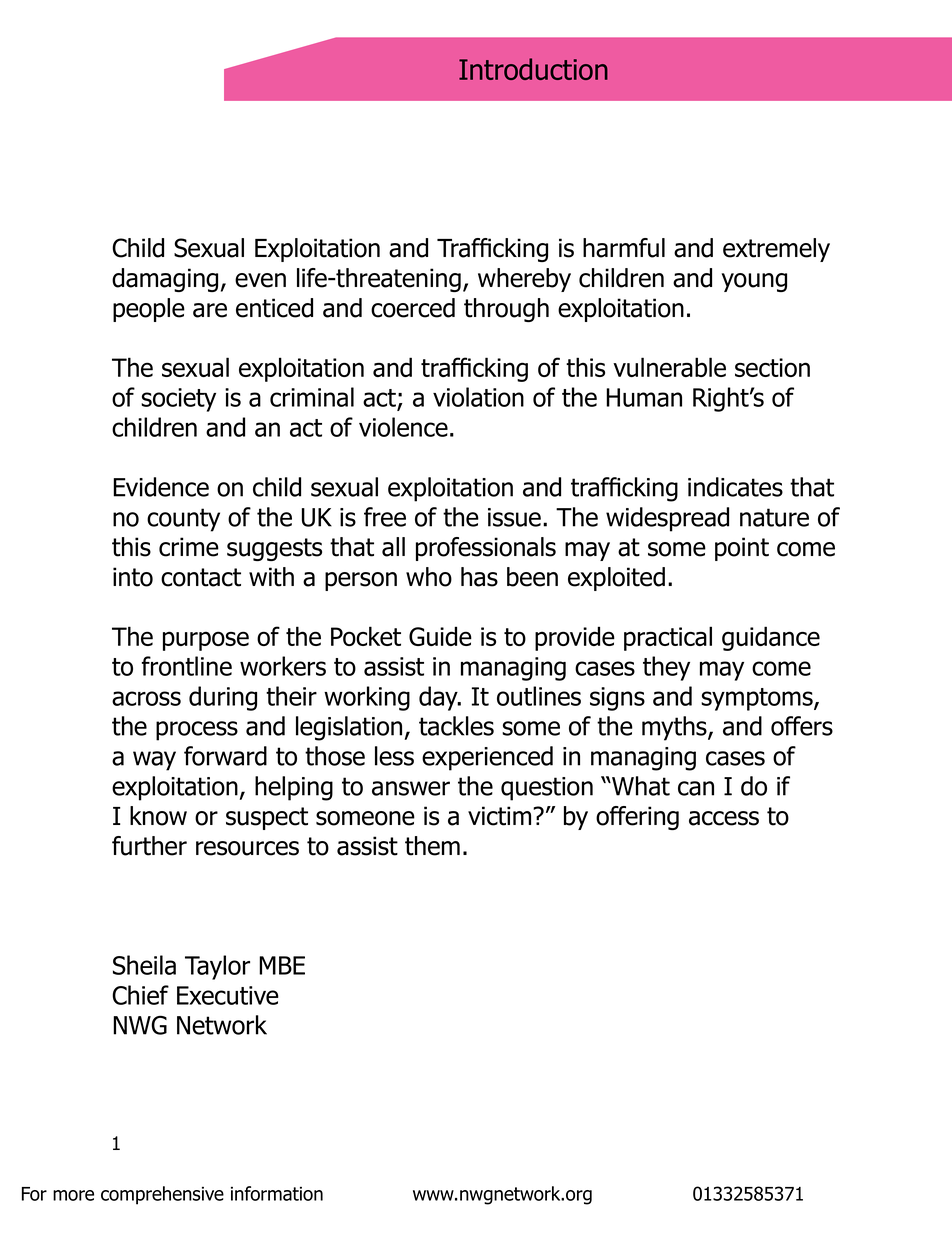 The image size is (952, 1233). Describe the element at coordinates (724, 818) in the page. I see `access` at that location.
